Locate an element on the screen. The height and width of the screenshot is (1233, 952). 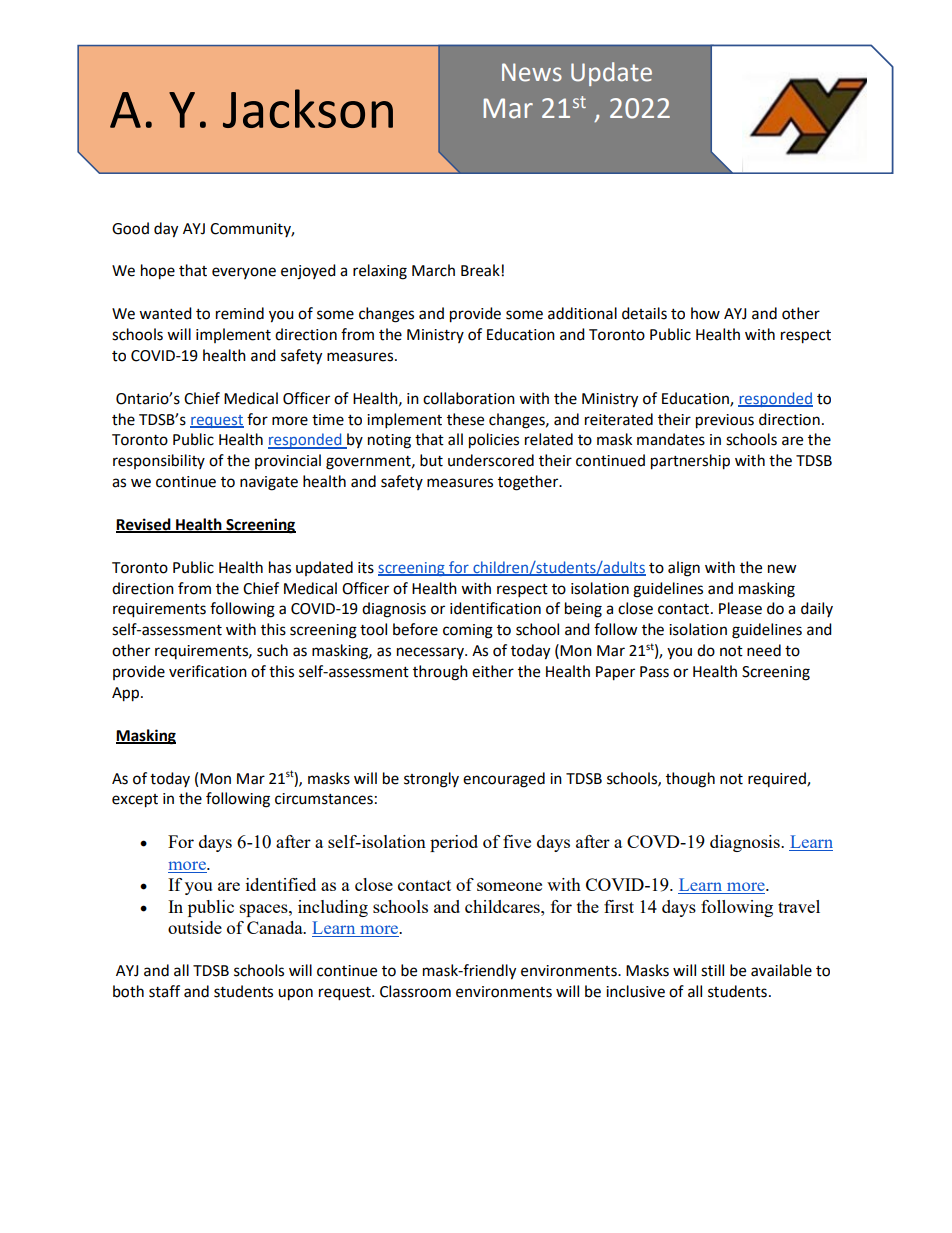
either is located at coordinates (493, 671).
